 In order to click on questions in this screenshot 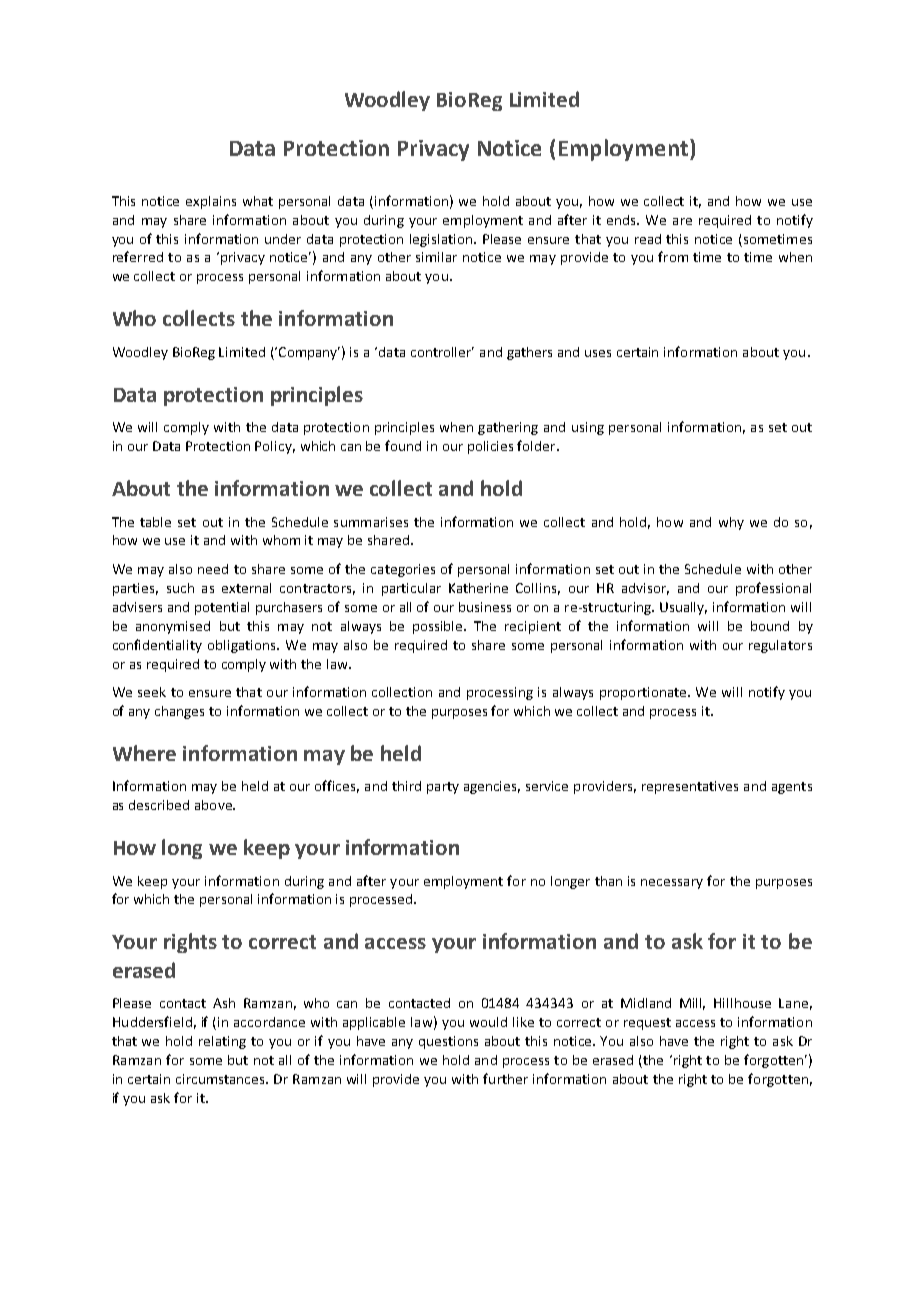, I will do `click(448, 1042)`.
